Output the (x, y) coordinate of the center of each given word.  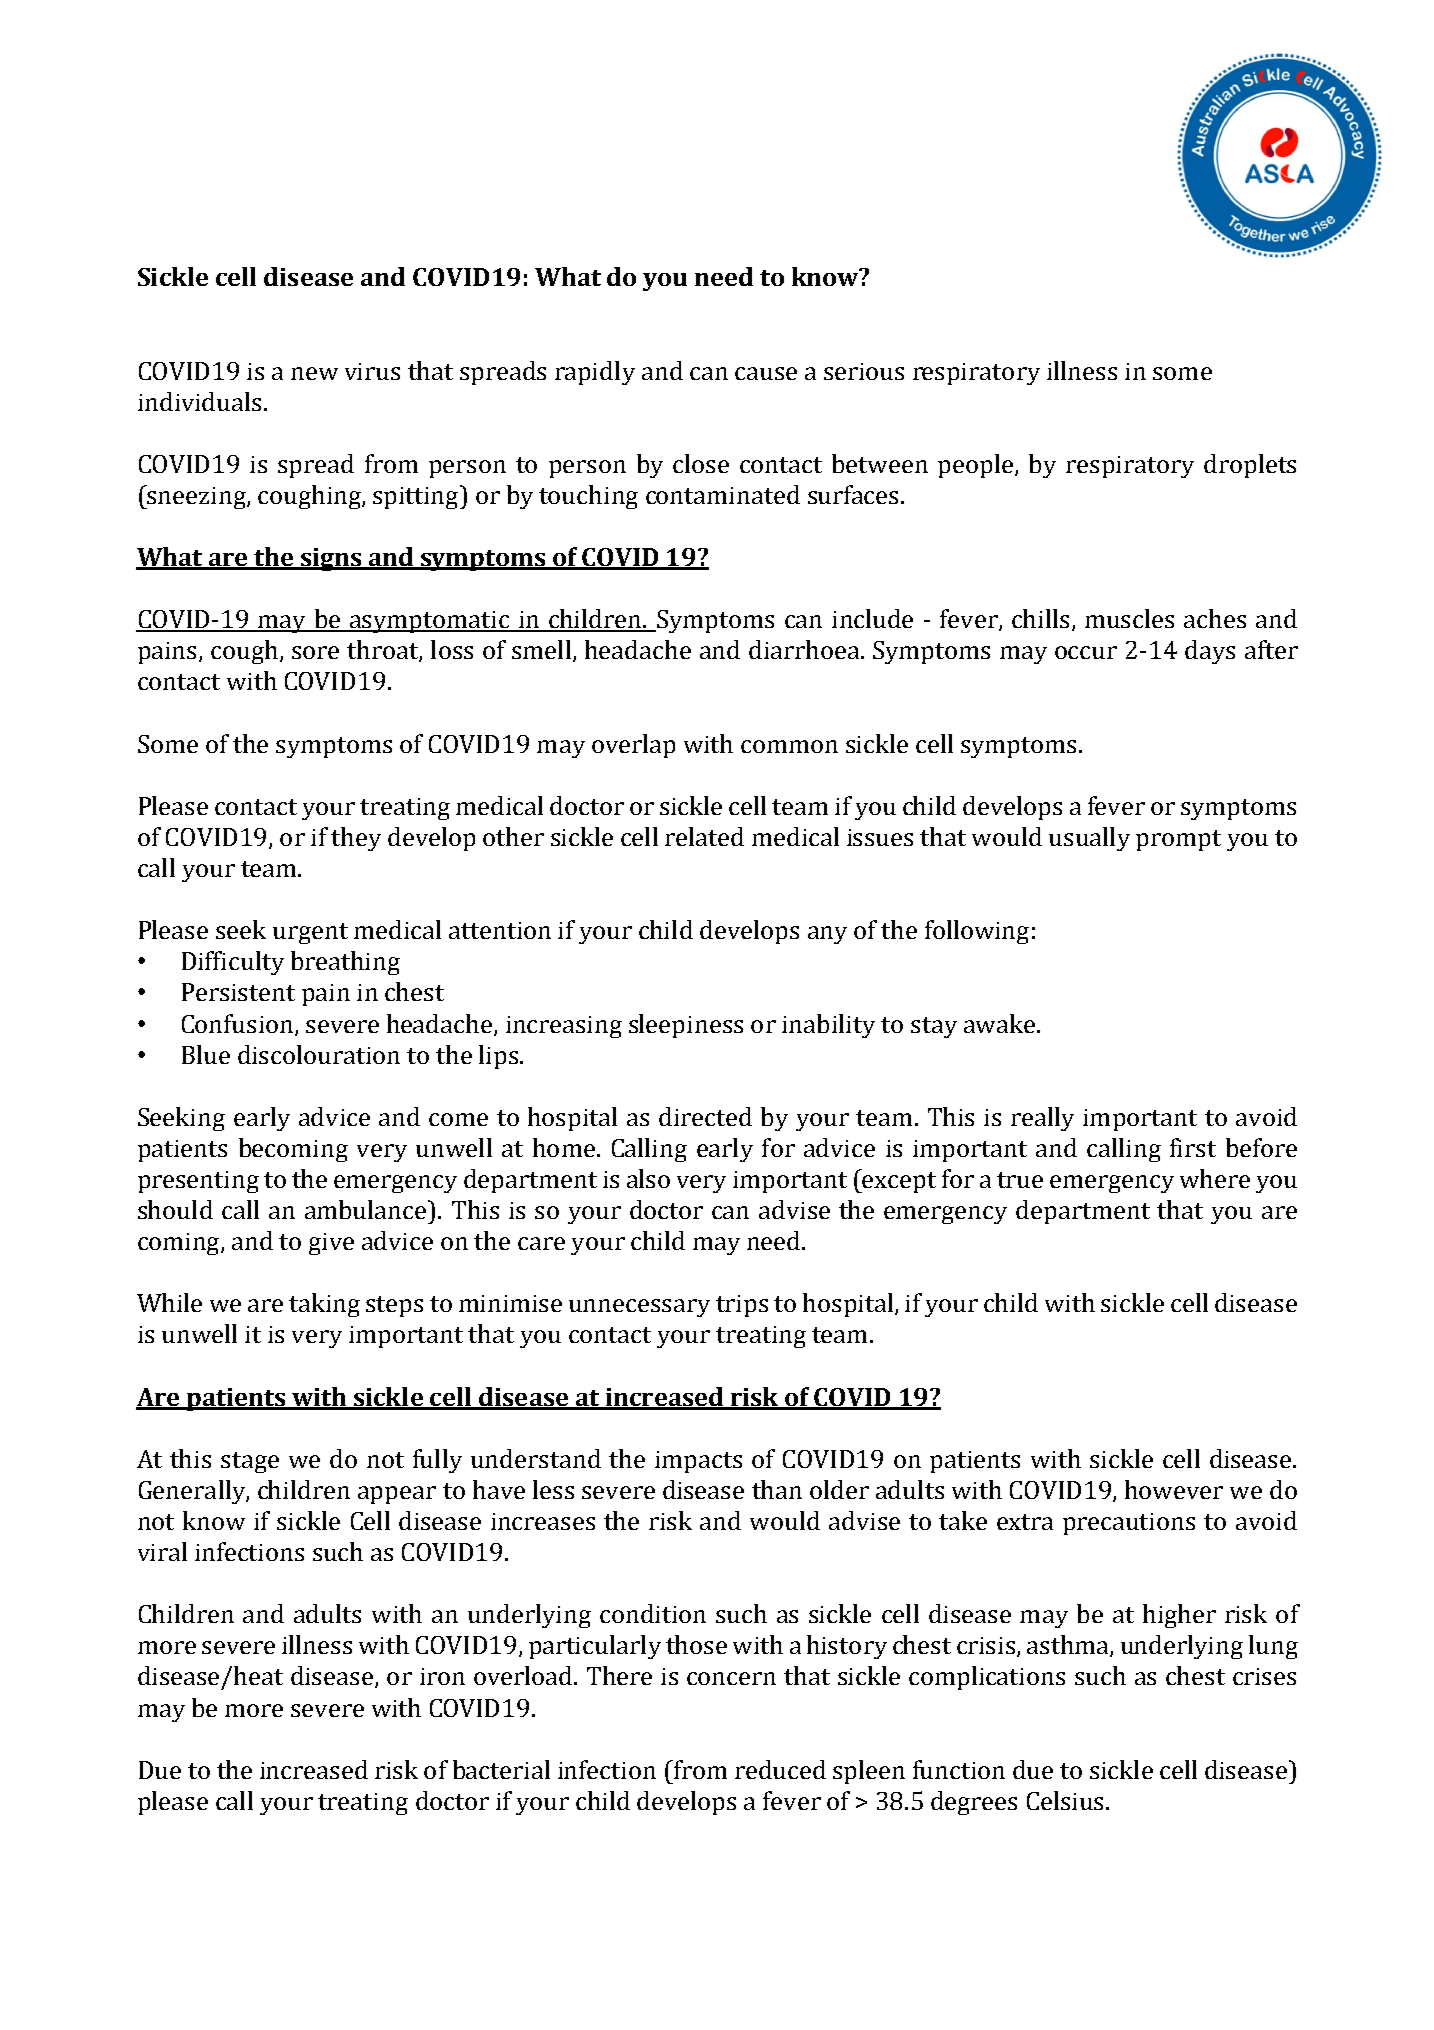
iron (442, 1676)
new (314, 373)
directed (705, 1116)
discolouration (319, 1054)
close (701, 463)
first (1193, 1147)
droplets (1250, 466)
